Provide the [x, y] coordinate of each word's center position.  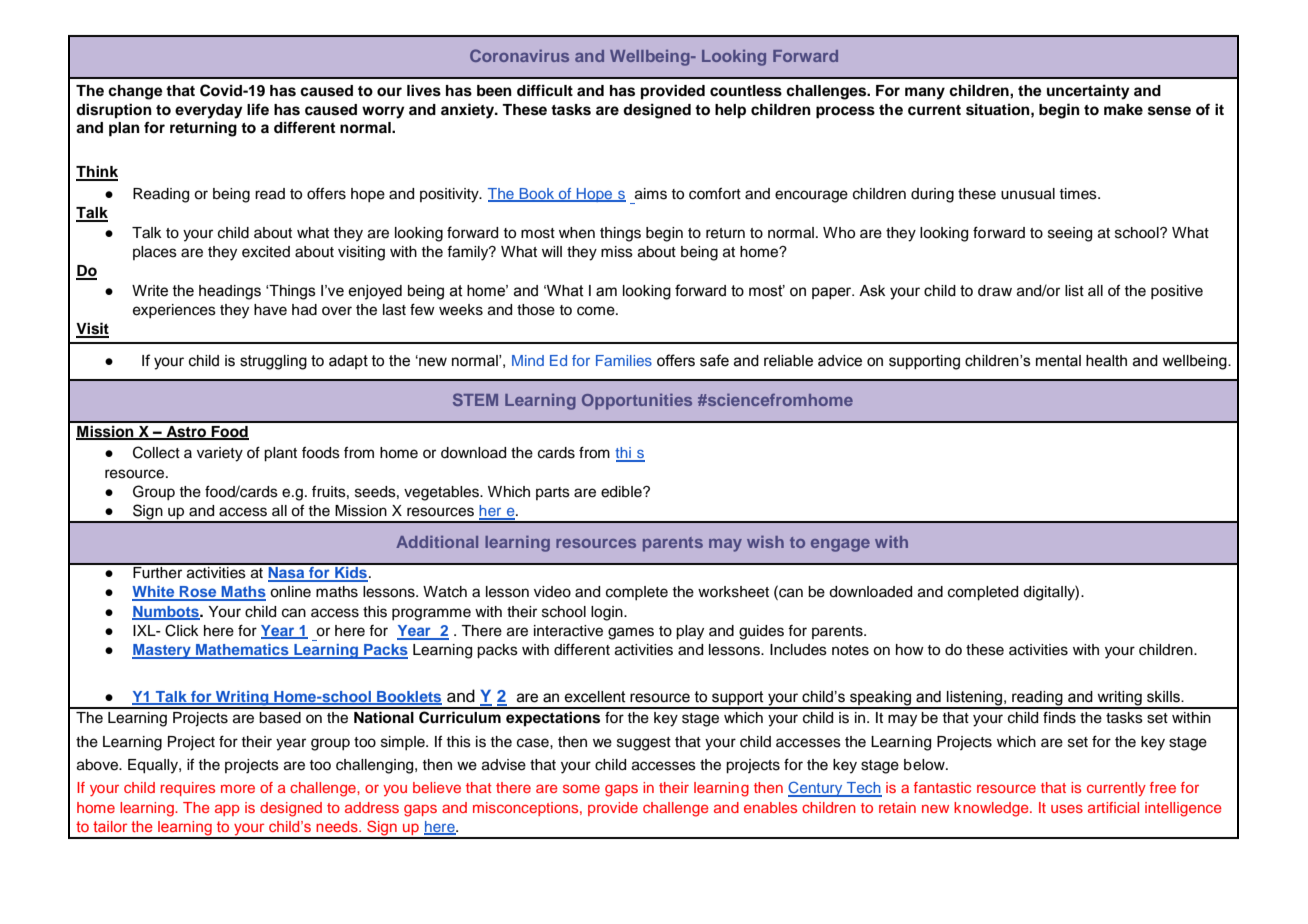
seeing [1070, 234]
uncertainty [1088, 92]
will [552, 251]
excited [266, 252]
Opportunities [637, 402]
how [910, 649]
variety [220, 454]
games [631, 633]
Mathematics [242, 651]
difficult [545, 90]
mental [1058, 361]
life [258, 109]
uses [1067, 808]
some [581, 788]
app [227, 810]
